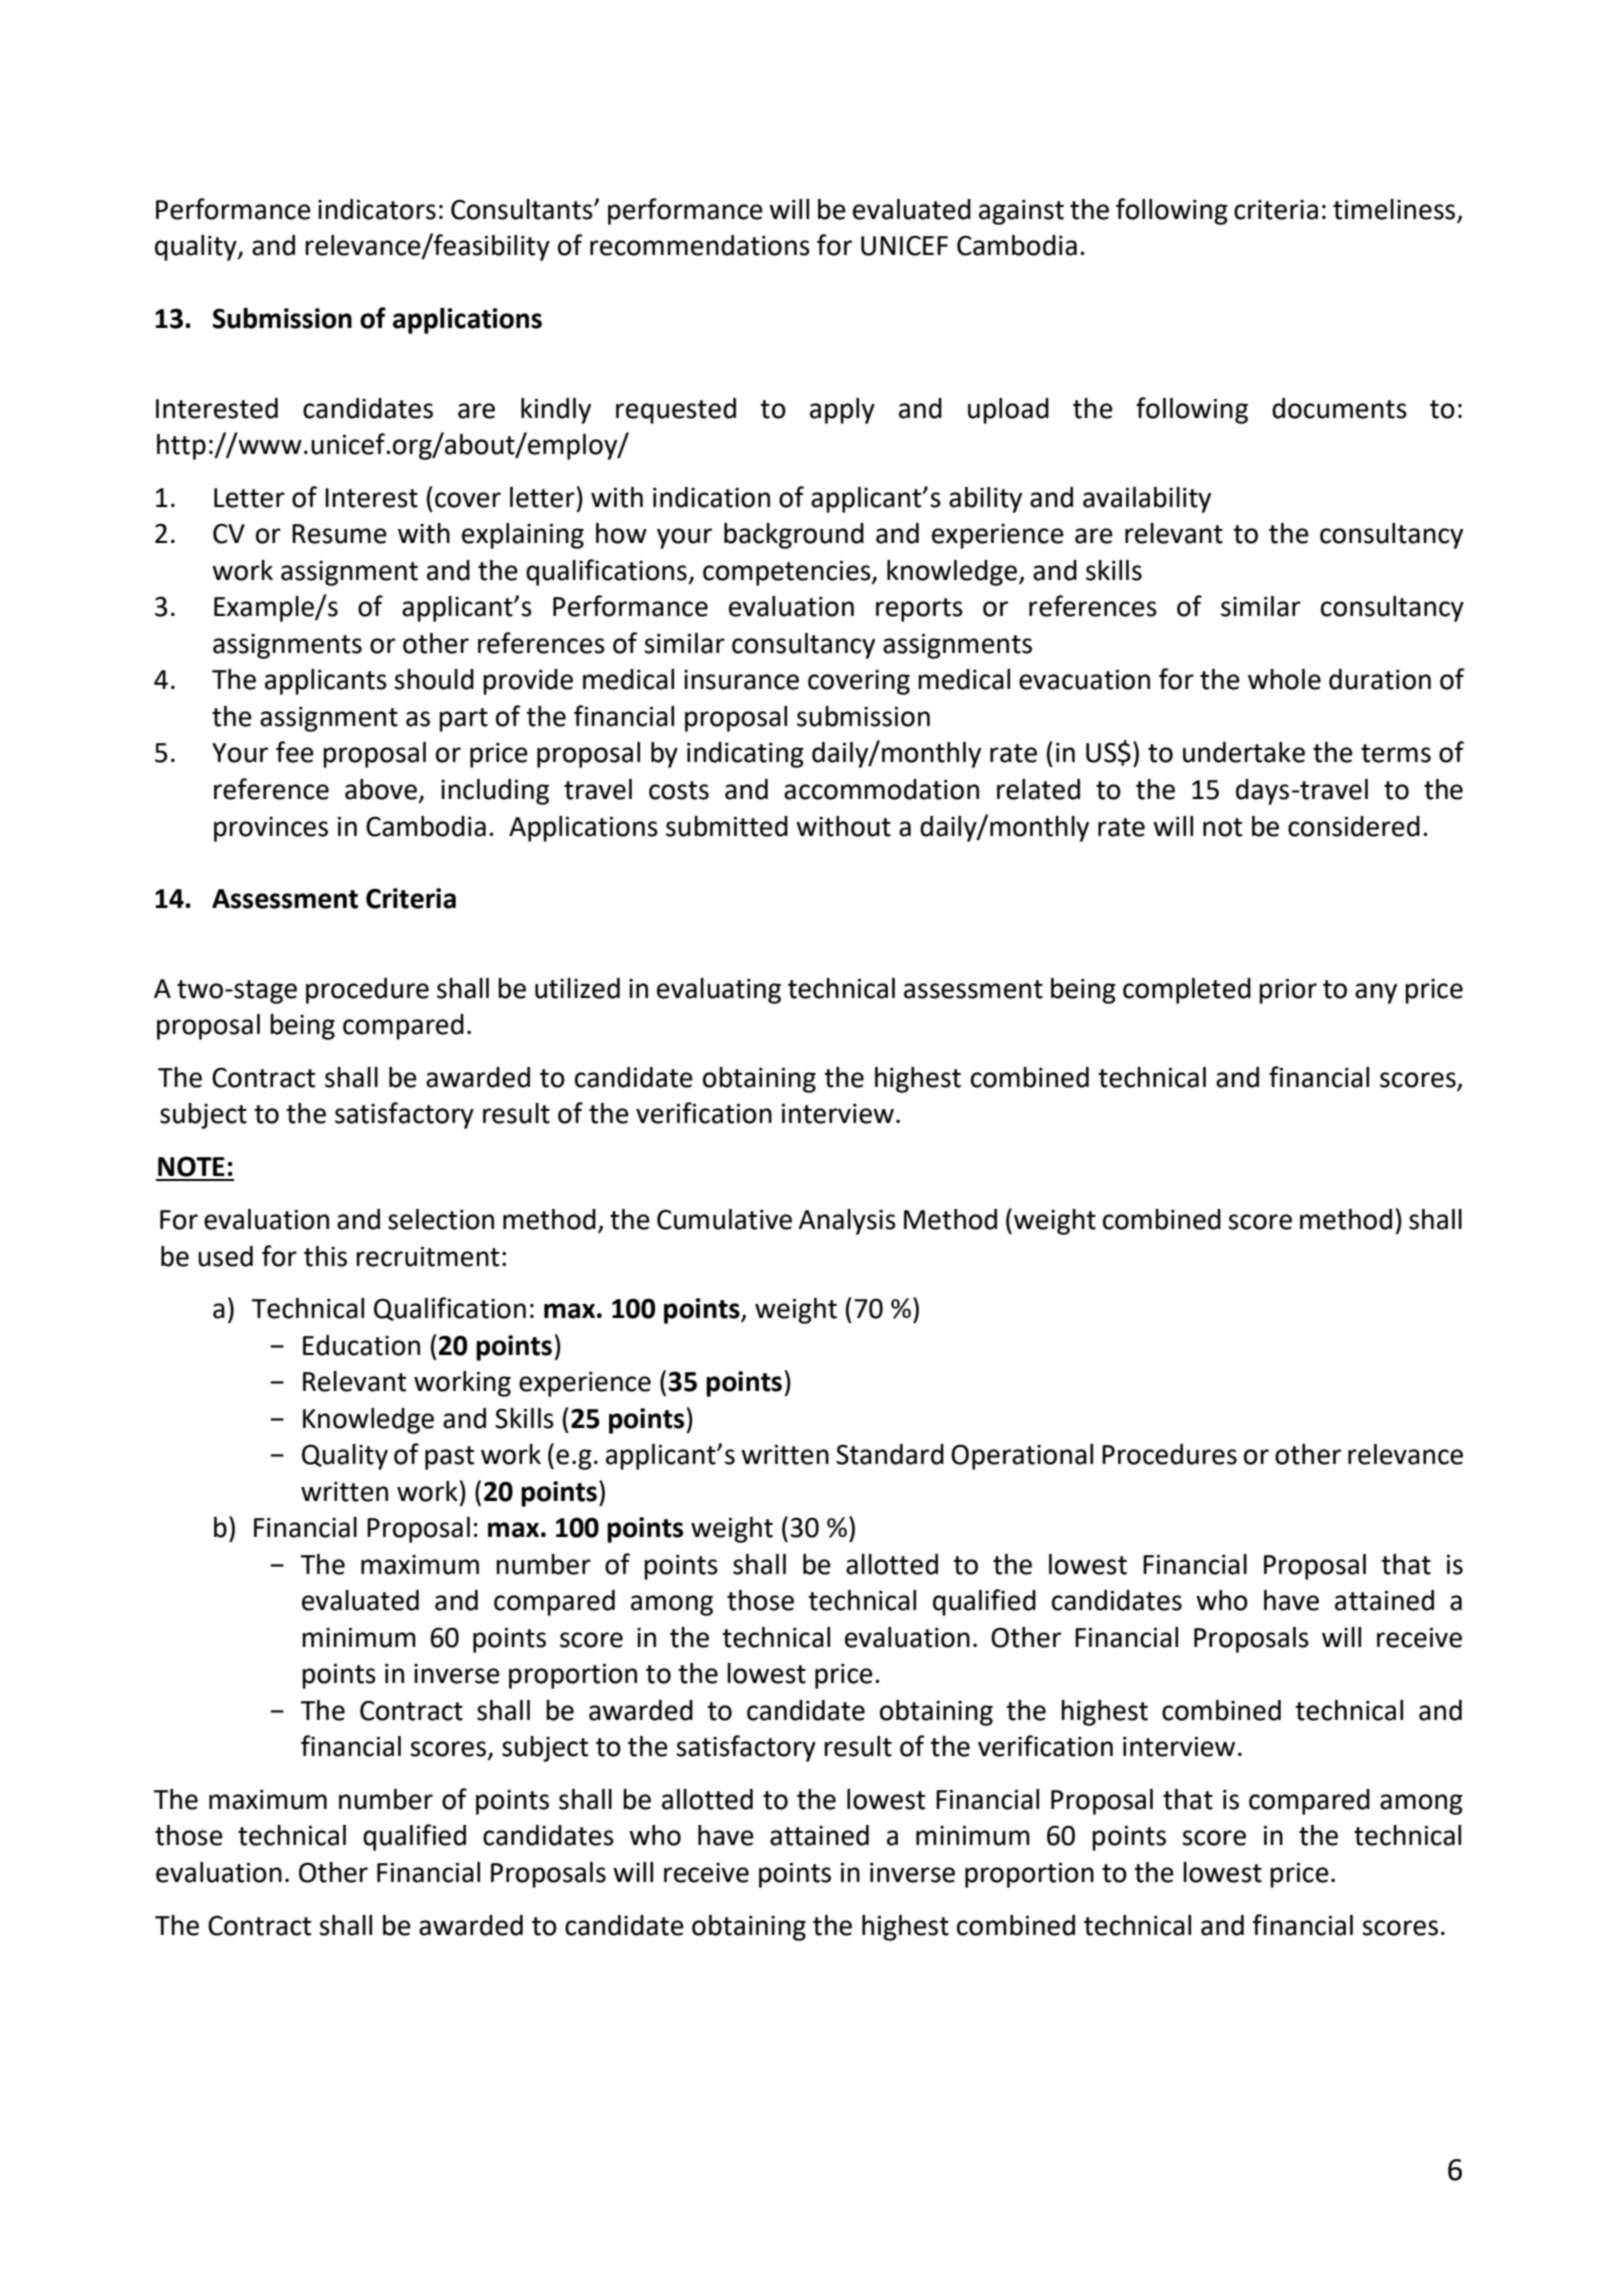 The height and width of the screenshot is (2287, 1618). Describe the element at coordinates (449, 1458) in the screenshot. I see `past` at that location.
